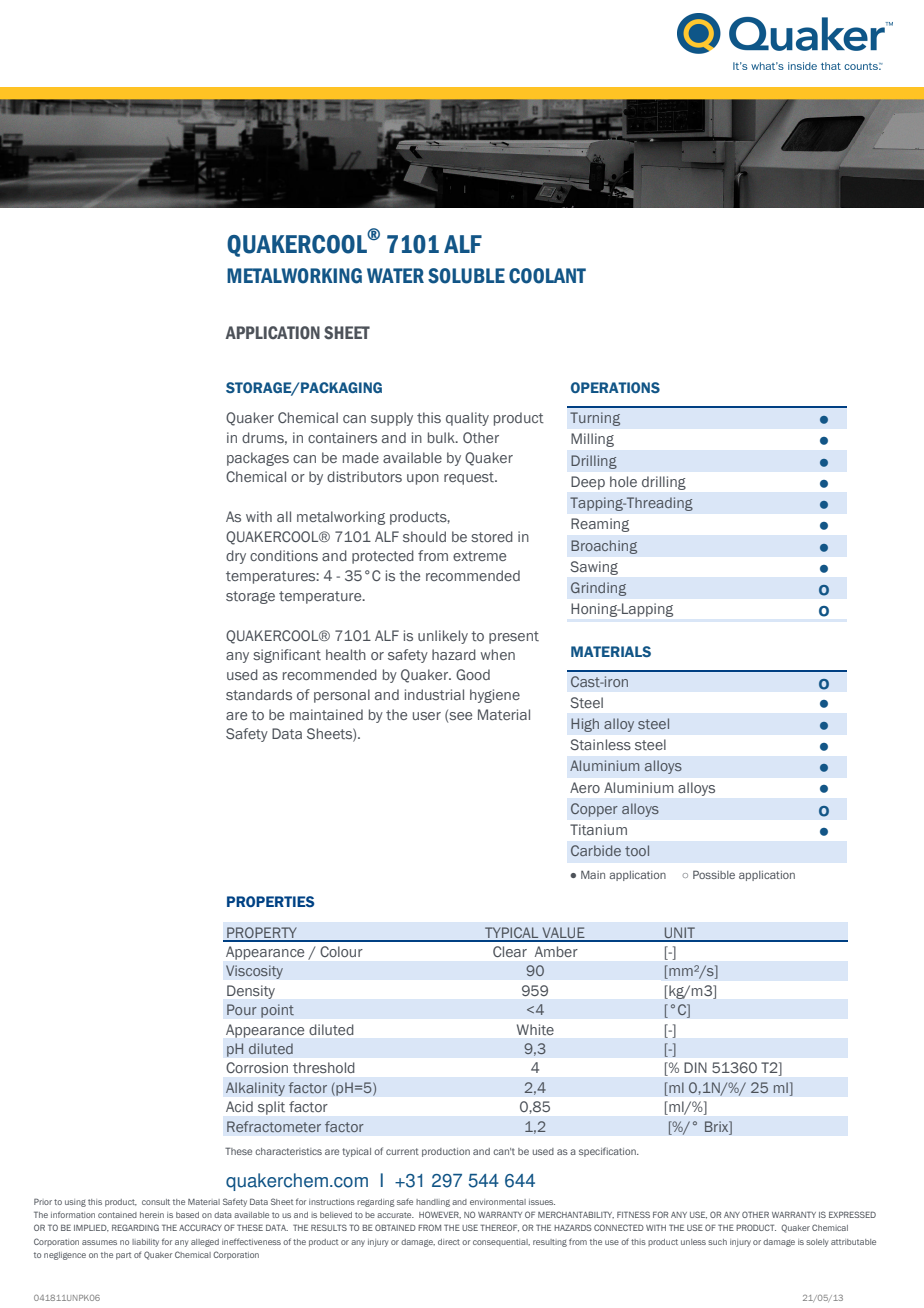 Image resolution: width=924 pixels, height=1308 pixels. I want to click on WATER, so click(395, 275).
